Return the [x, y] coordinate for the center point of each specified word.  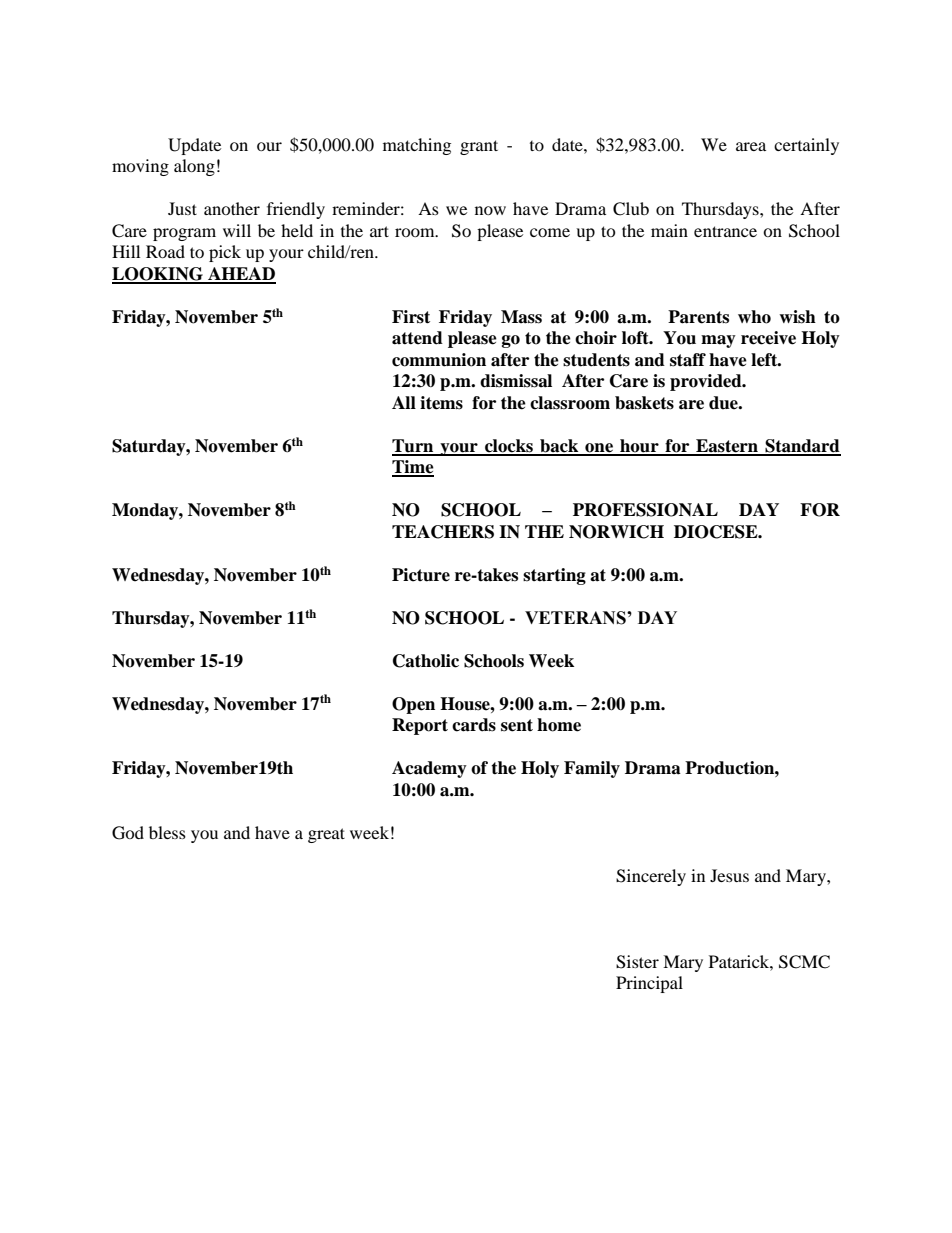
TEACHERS [443, 532]
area [751, 146]
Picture [421, 575]
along [194, 167]
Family [592, 769]
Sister [637, 962]
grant [479, 147]
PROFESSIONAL [645, 510]
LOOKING [158, 275]
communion [439, 360]
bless [167, 832]
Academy [429, 769]
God [128, 833]
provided [707, 382]
